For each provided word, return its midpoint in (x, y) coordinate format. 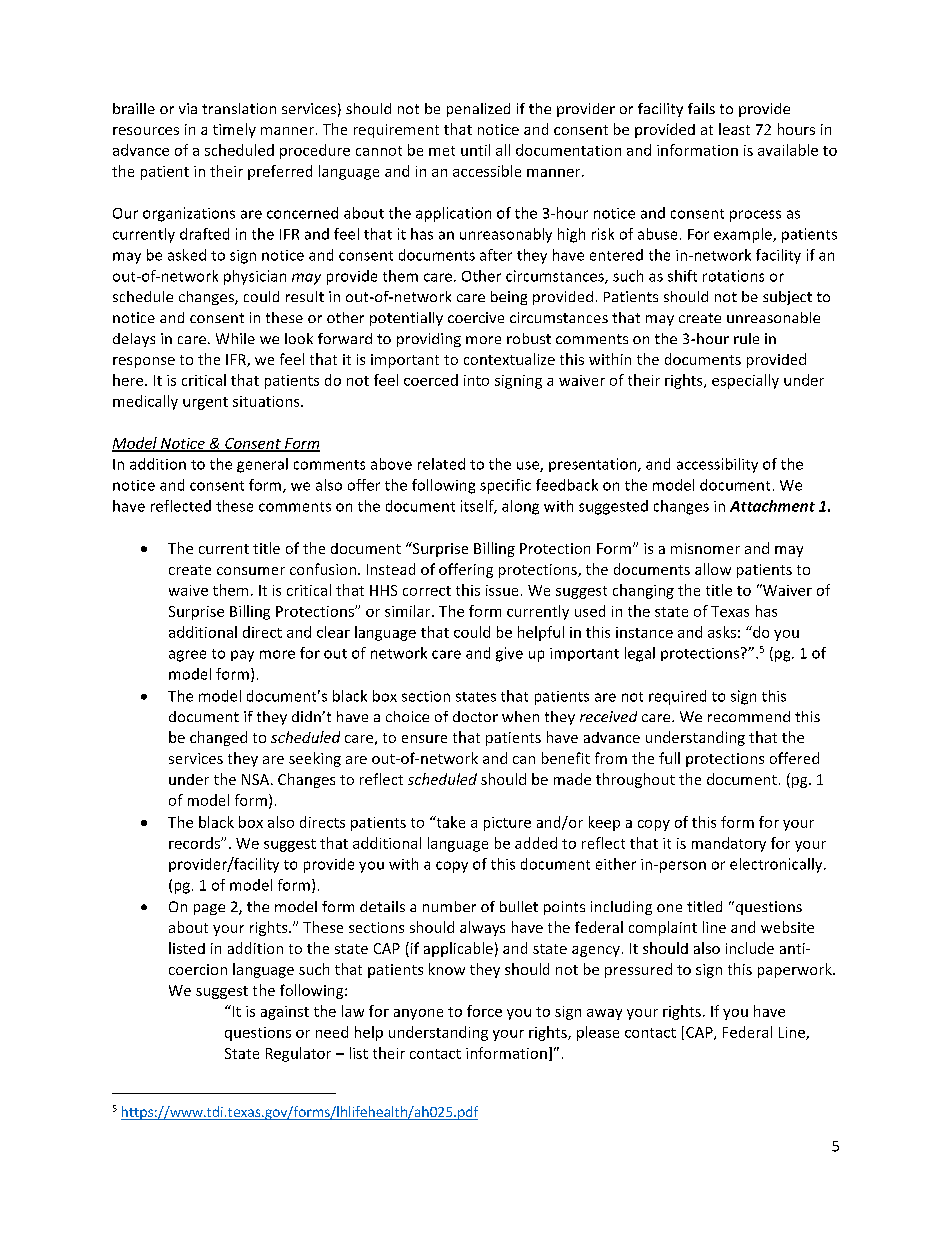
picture (507, 824)
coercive (476, 317)
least (734, 129)
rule (746, 338)
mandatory (729, 844)
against (285, 1013)
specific (505, 486)
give (509, 654)
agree (187, 656)
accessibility (717, 465)
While (235, 338)
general (262, 465)
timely (234, 130)
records (195, 843)
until (475, 150)
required (677, 697)
